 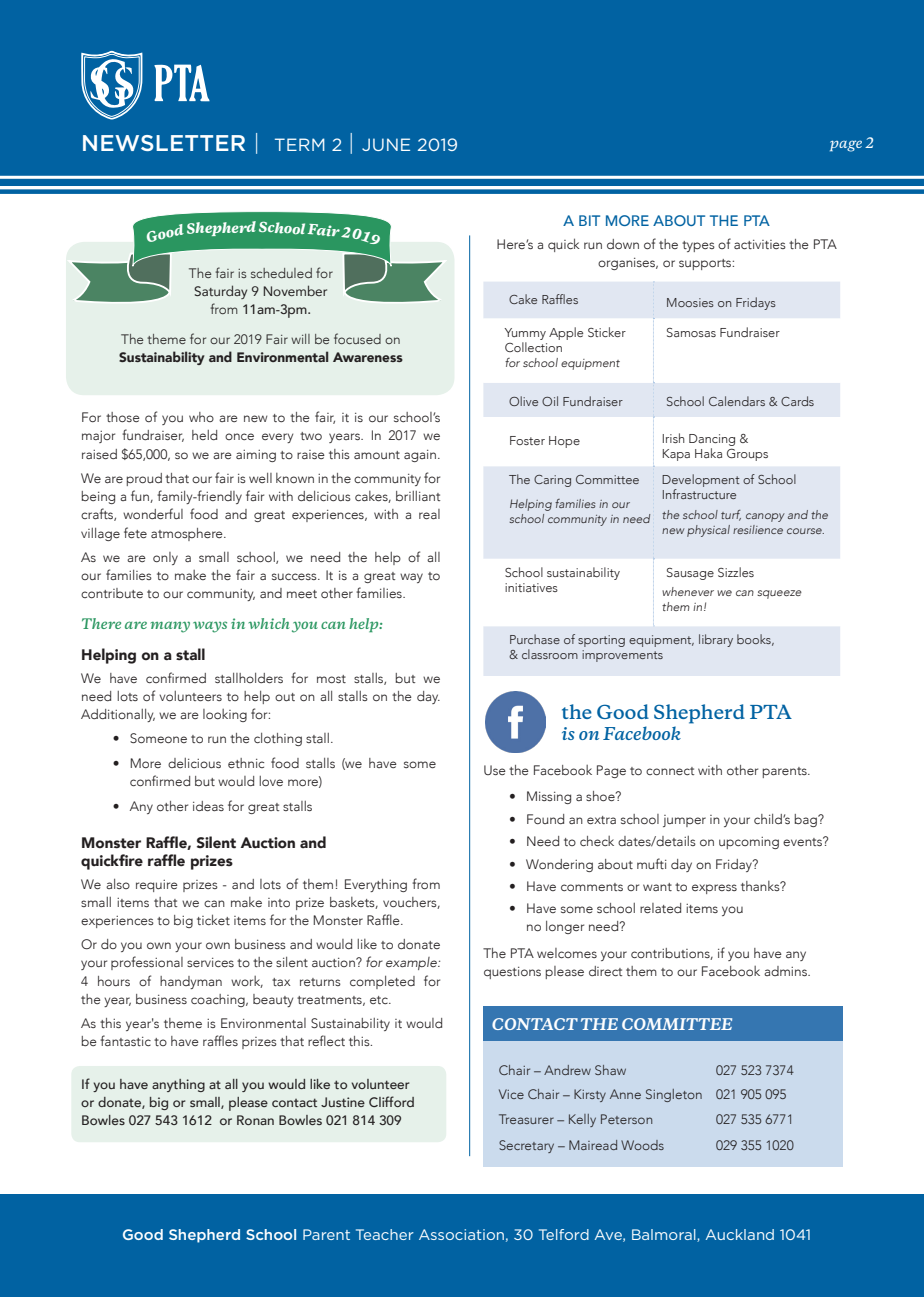 I want to click on only, so click(x=165, y=558).
